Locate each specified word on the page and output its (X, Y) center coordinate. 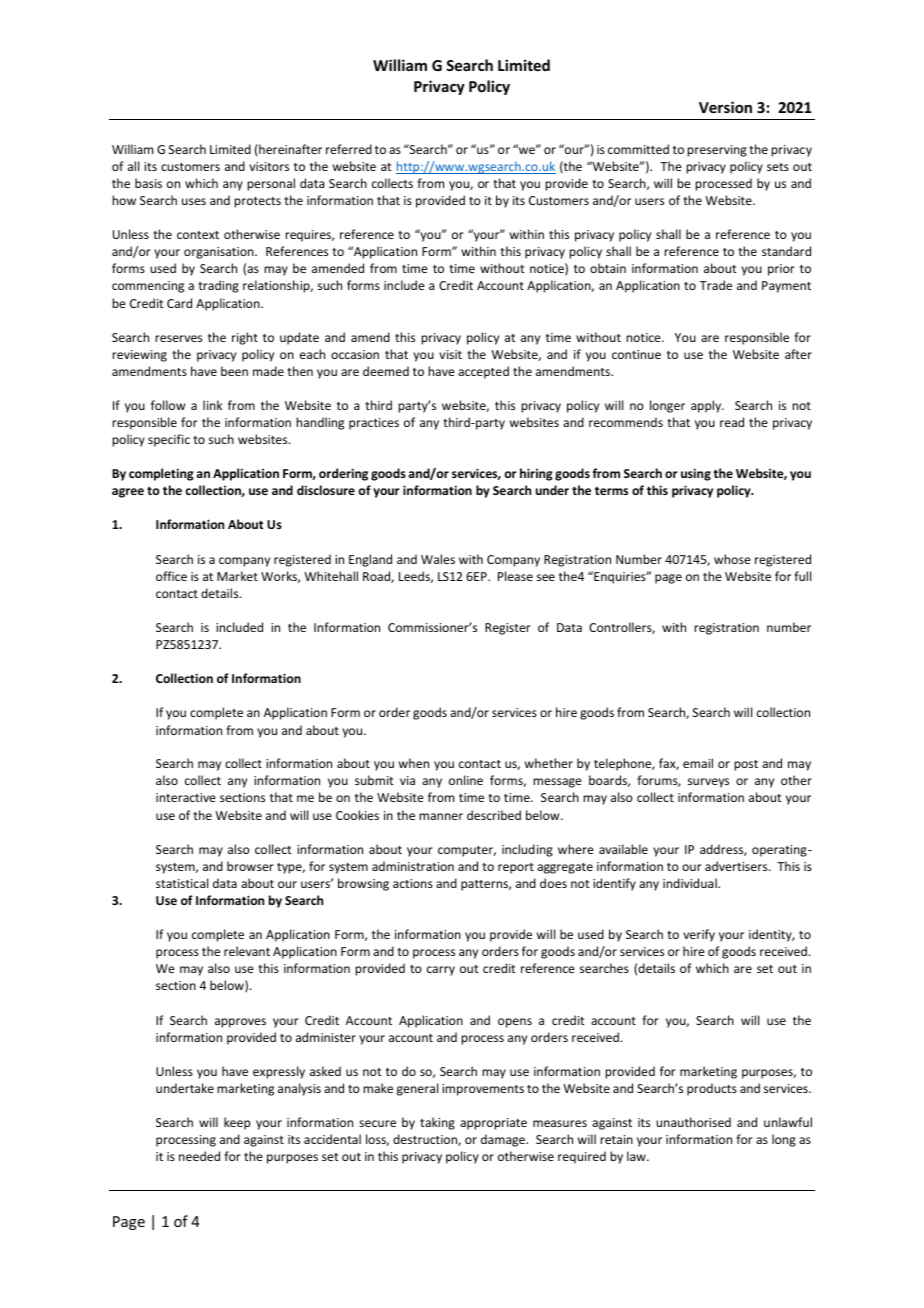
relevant (247, 951)
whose (732, 559)
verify (699, 935)
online (466, 780)
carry (441, 971)
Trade (716, 285)
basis (148, 183)
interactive (186, 797)
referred (349, 149)
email (698, 763)
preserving (717, 151)
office (171, 576)
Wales (438, 559)
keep (237, 1123)
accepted (483, 372)
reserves (178, 338)
